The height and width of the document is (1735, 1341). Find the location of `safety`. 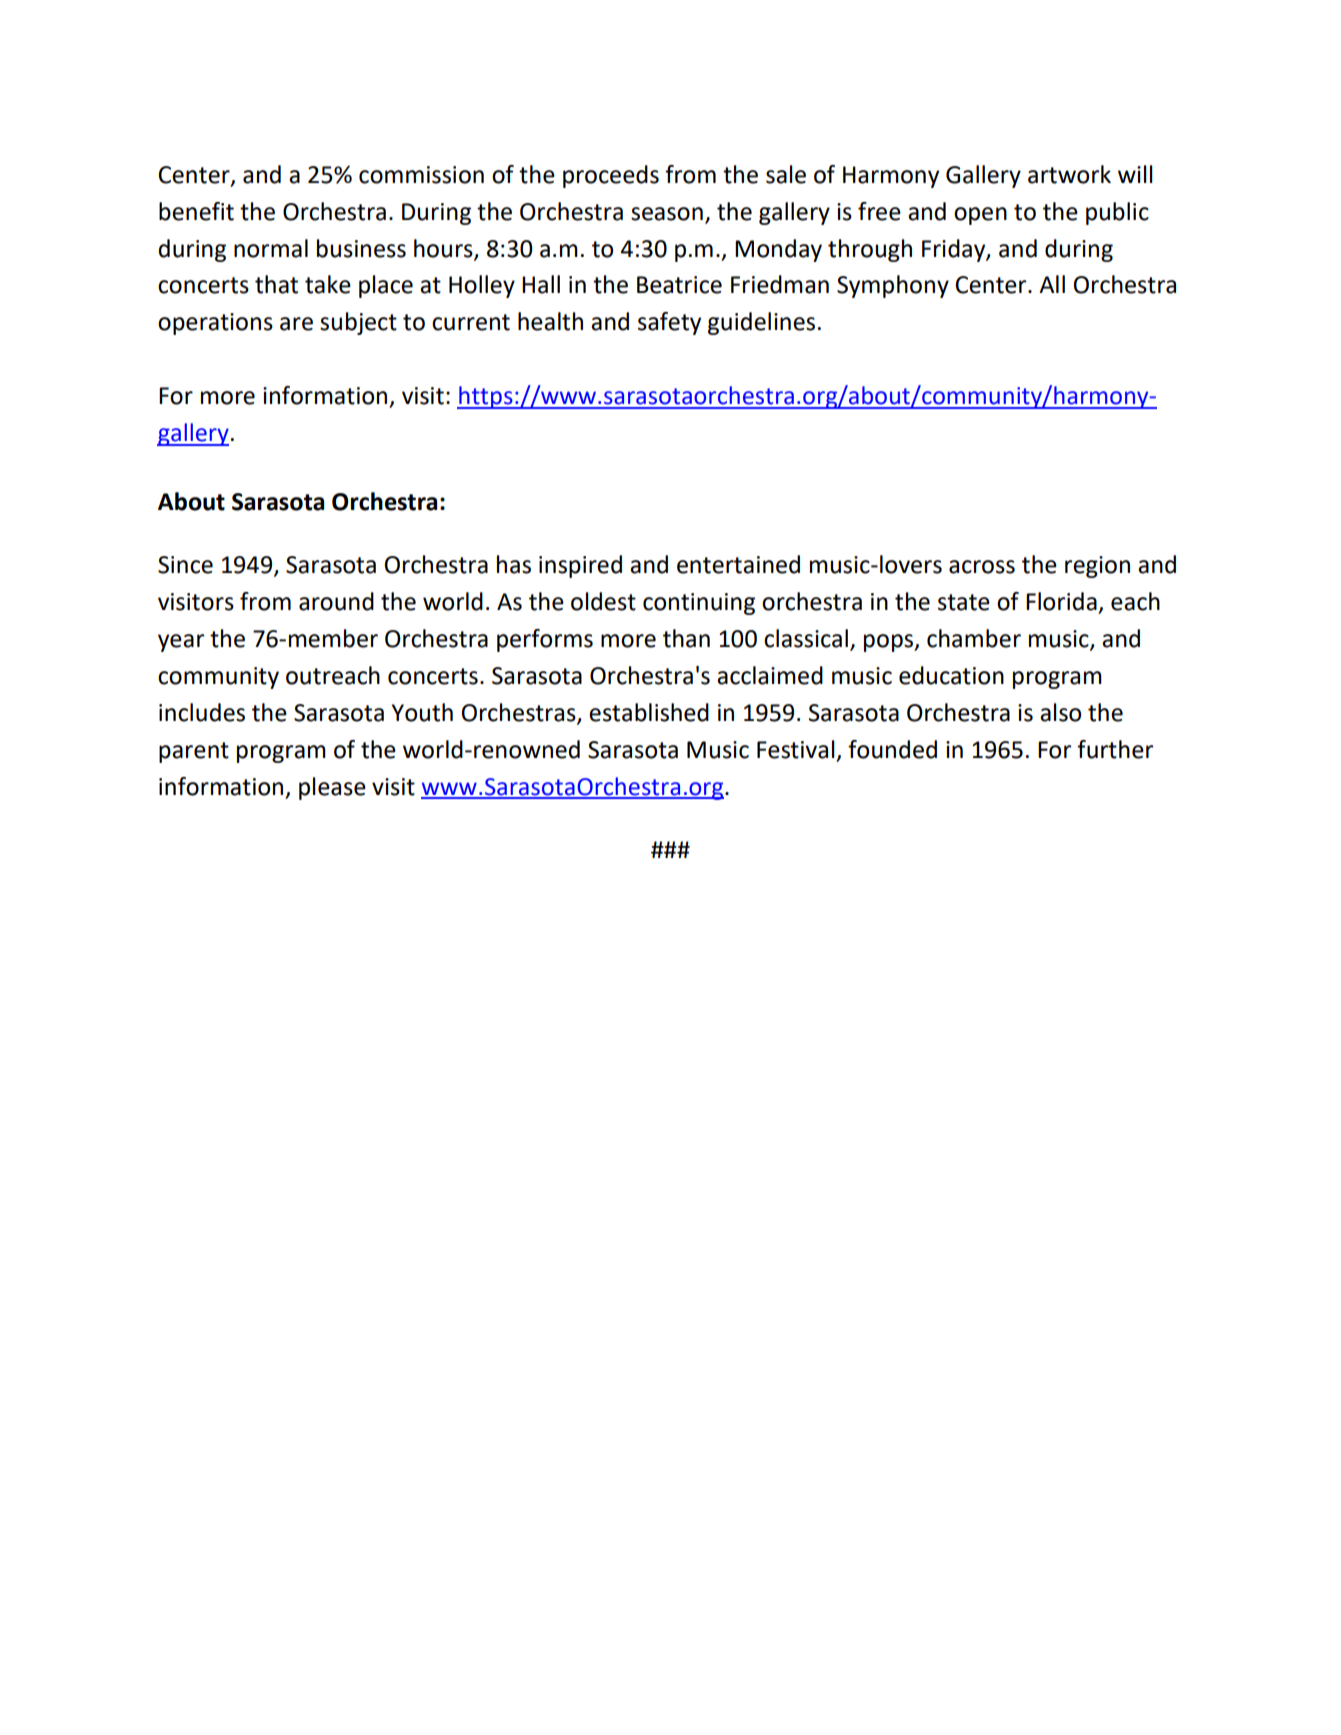

safety is located at coordinates (669, 323).
